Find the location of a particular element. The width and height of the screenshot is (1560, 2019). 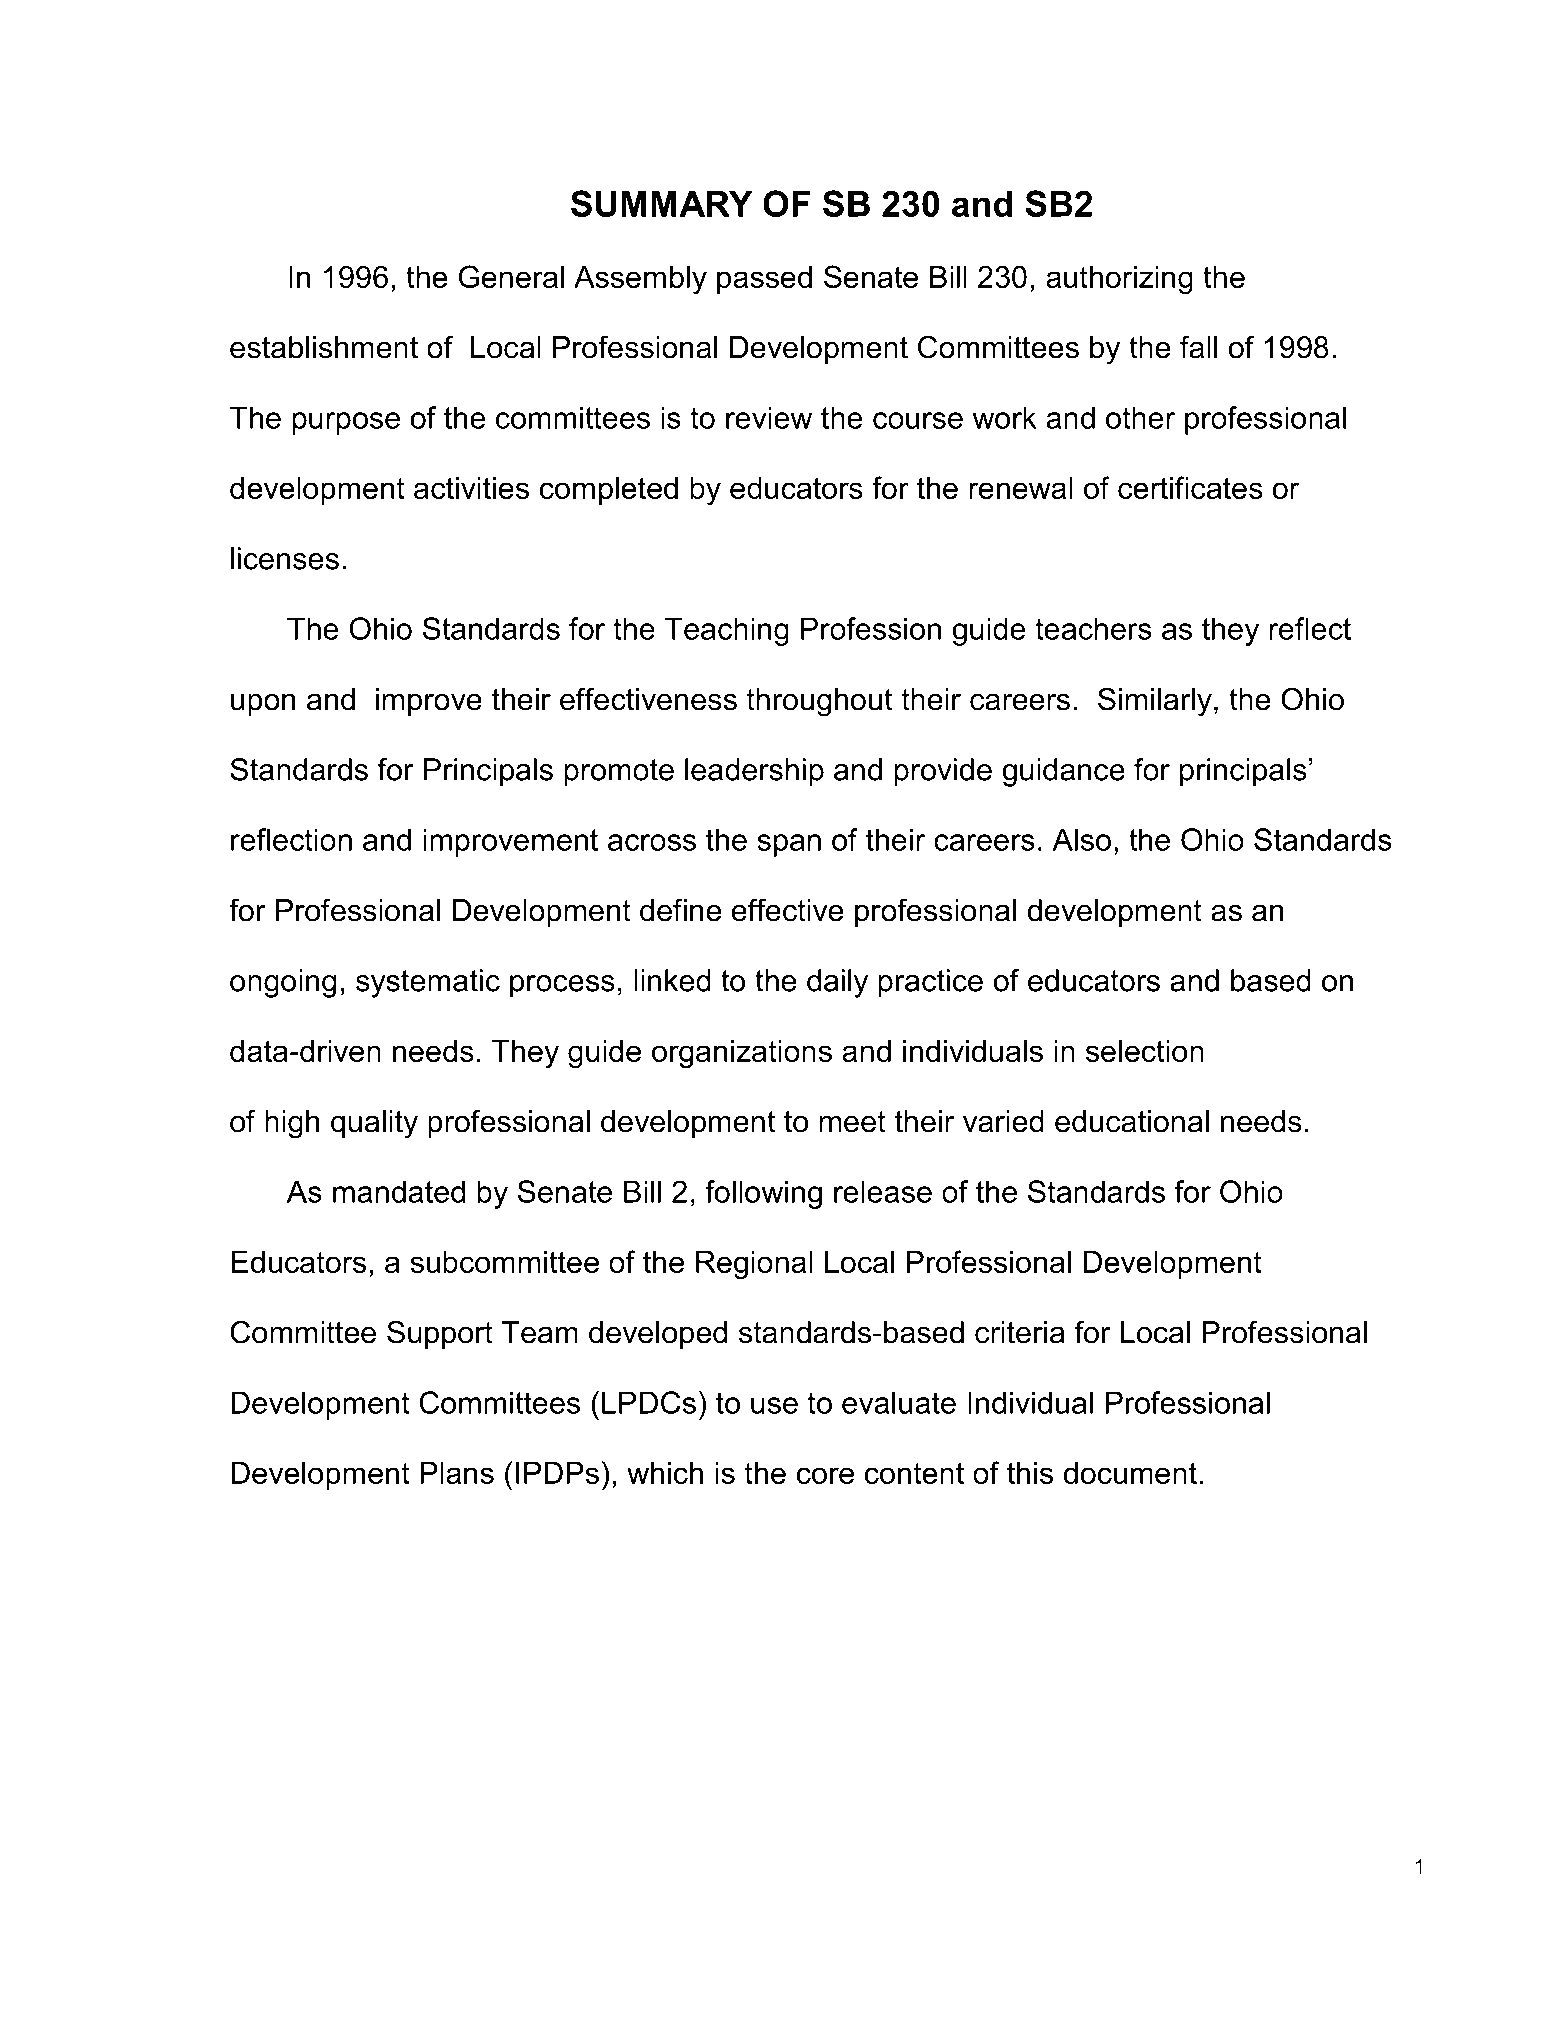

document is located at coordinates (1130, 1473).
